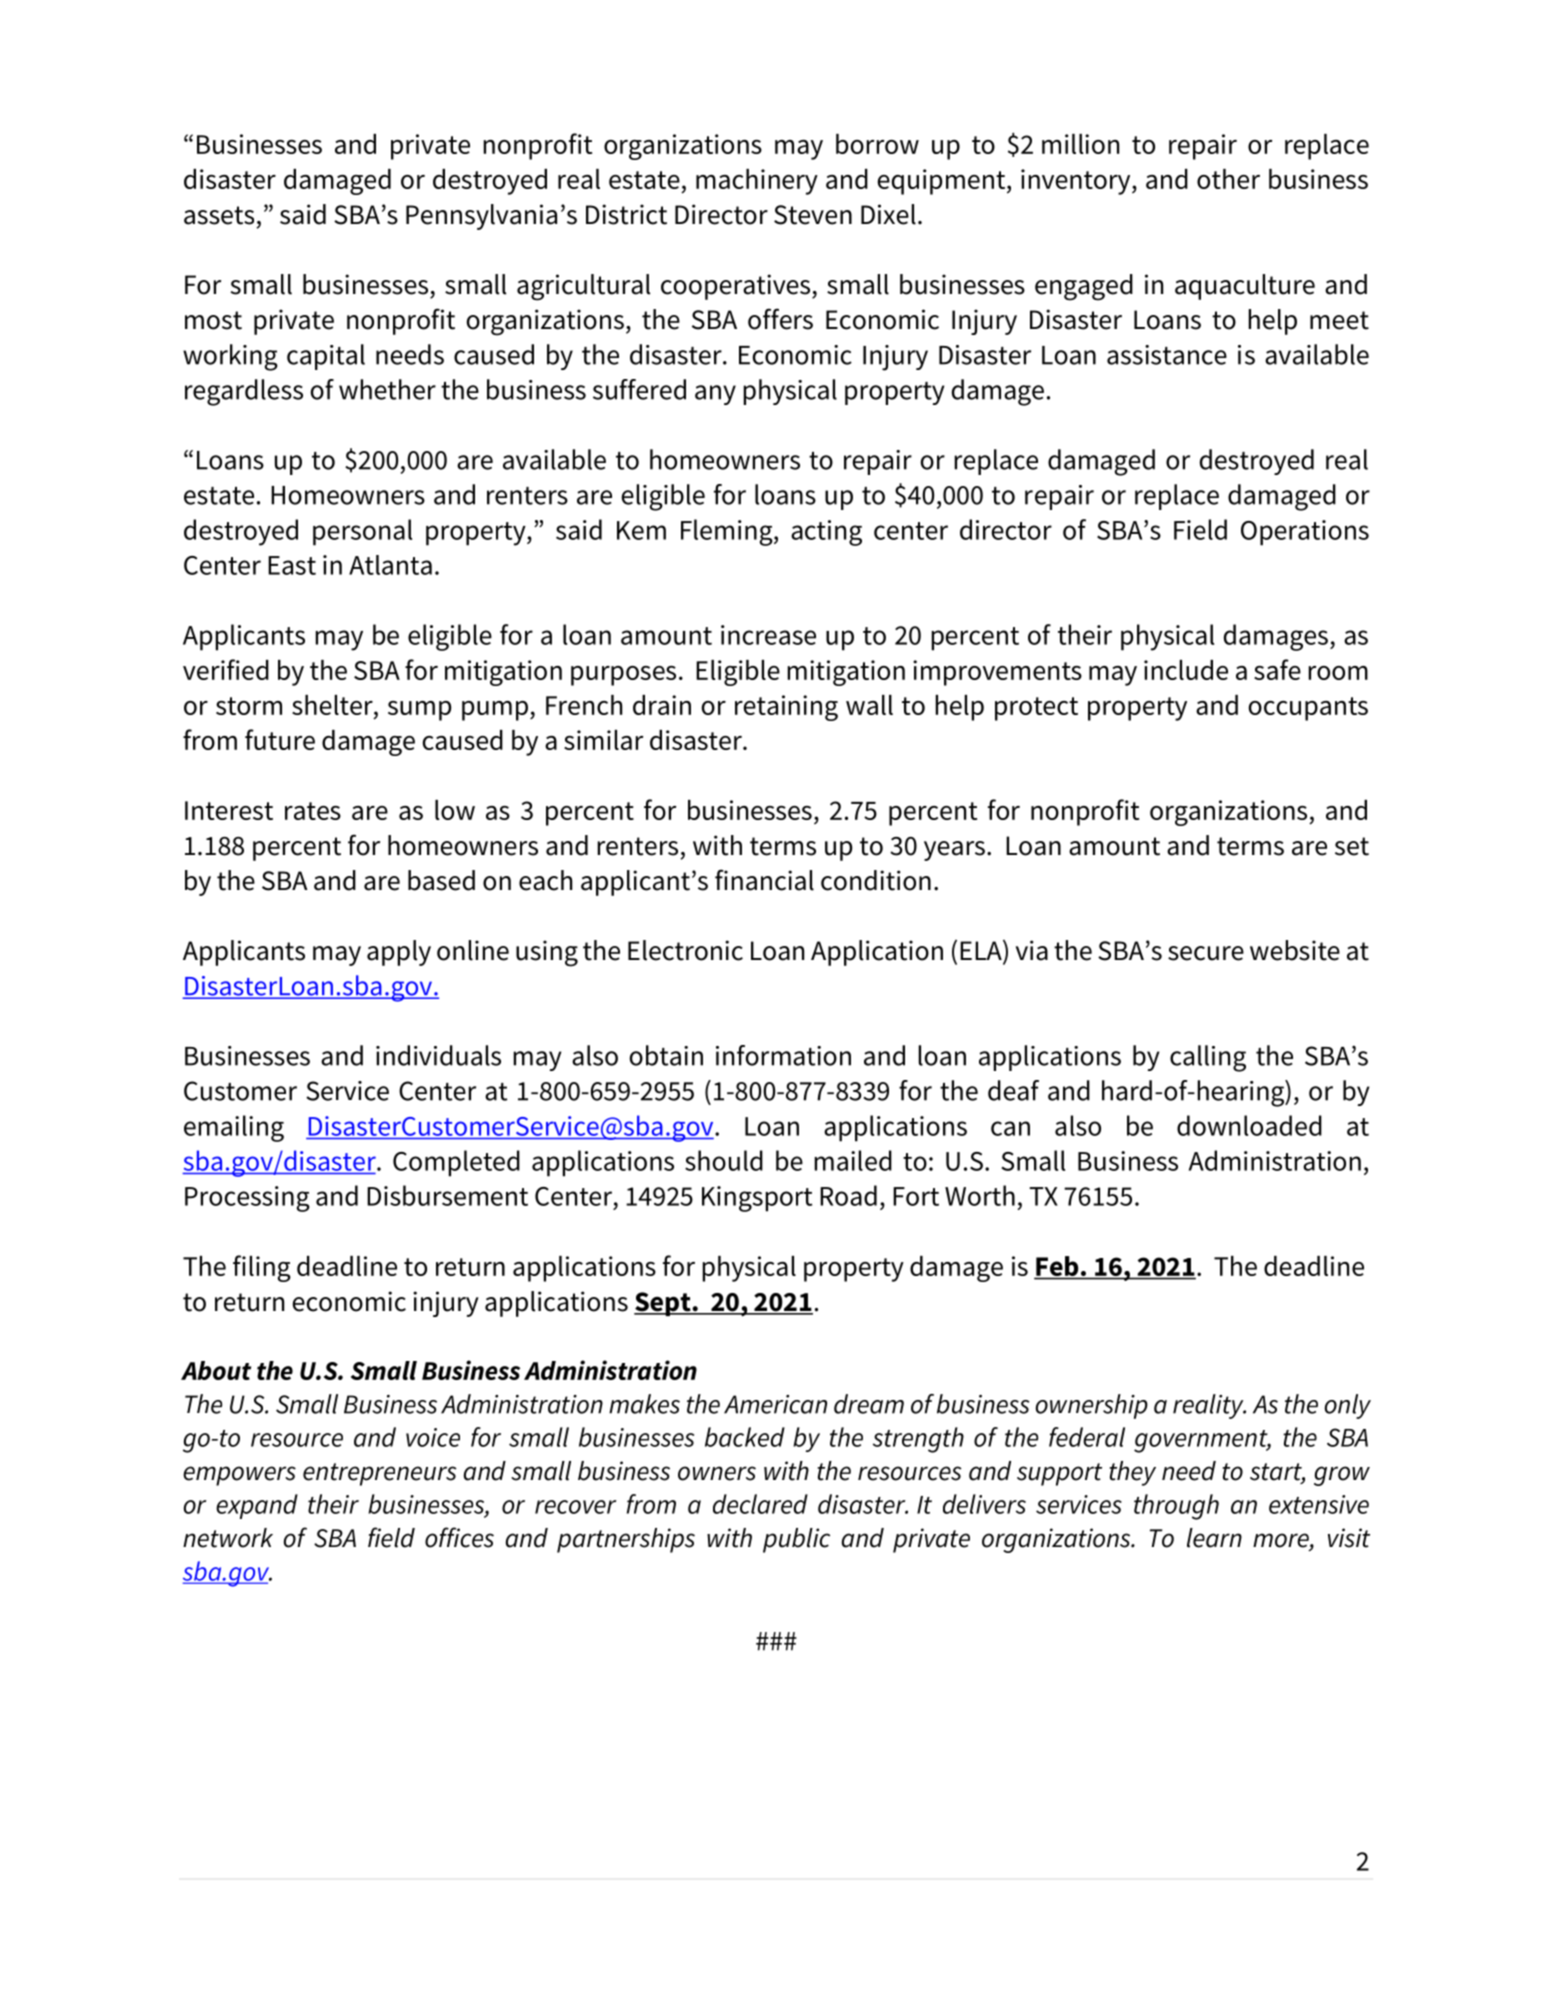 This screenshot has width=1552, height=2008. I want to click on machinery, so click(757, 182).
